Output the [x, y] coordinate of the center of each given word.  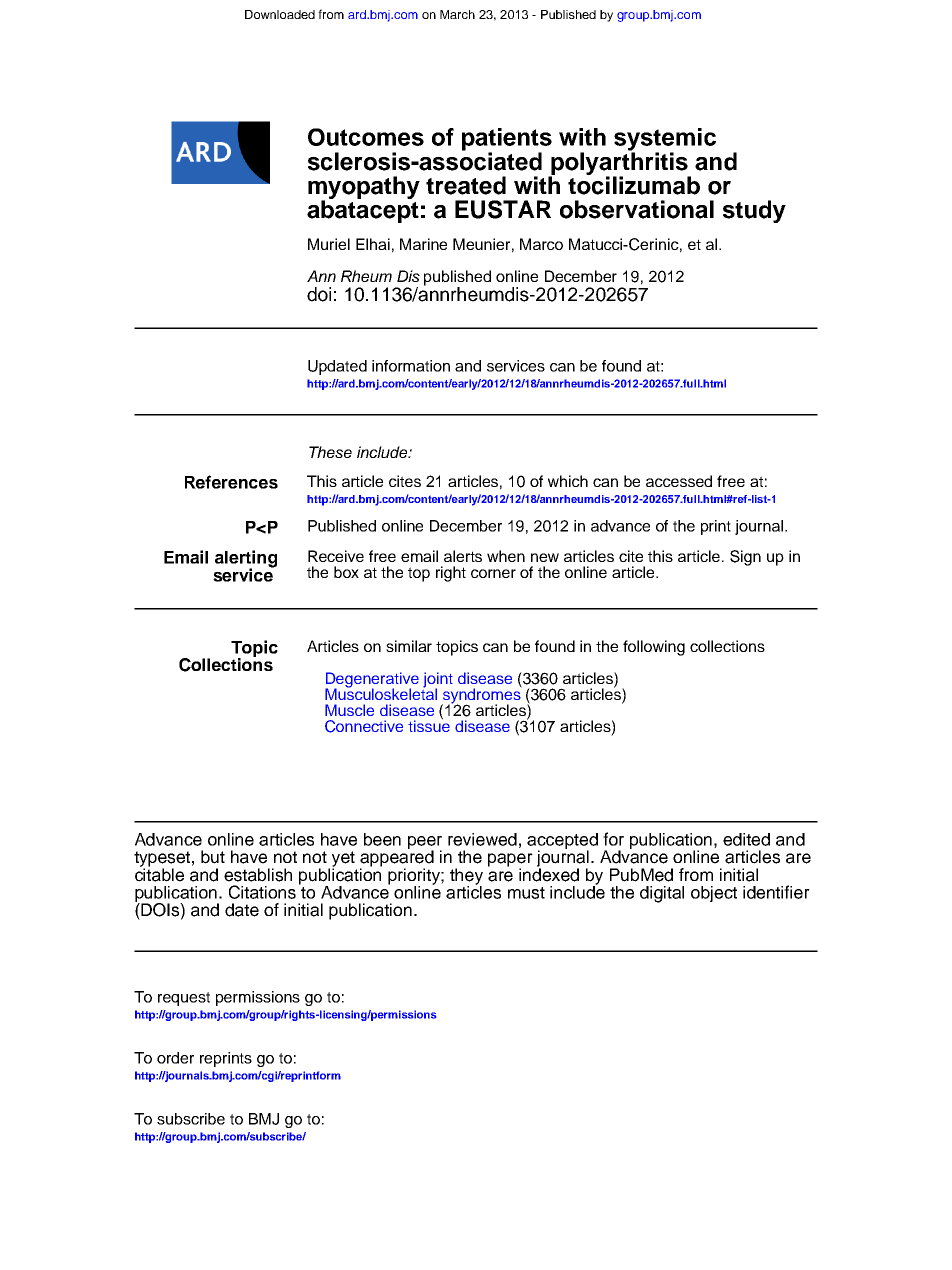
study [754, 211]
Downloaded [280, 14]
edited [746, 839]
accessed [679, 481]
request [184, 999]
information [411, 366]
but [213, 857]
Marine [423, 244]
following [654, 648]
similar [409, 646]
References [231, 482]
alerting [246, 560]
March [457, 14]
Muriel [329, 244]
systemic [665, 140]
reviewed [482, 839]
